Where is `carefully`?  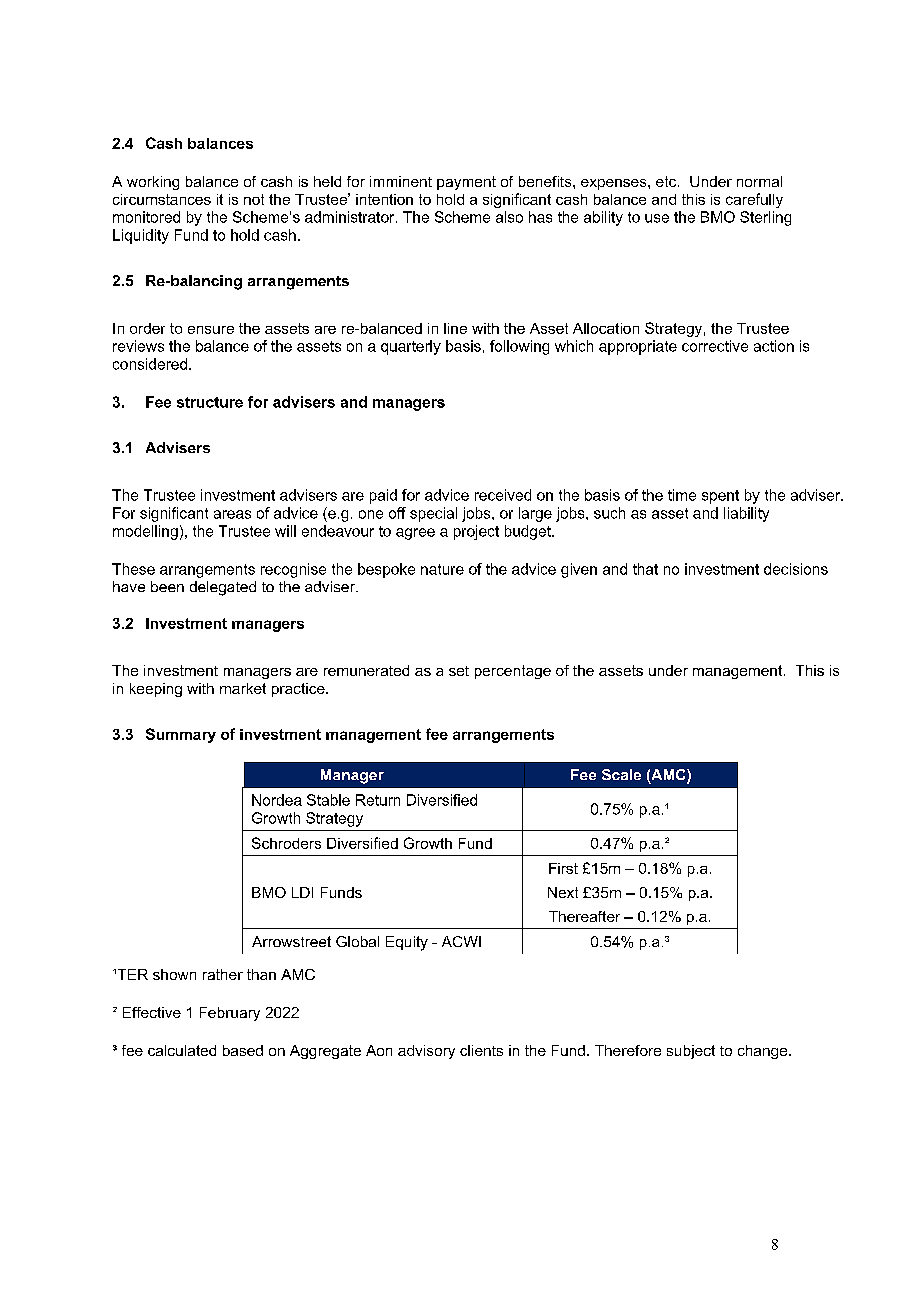 carefully is located at coordinates (754, 200).
